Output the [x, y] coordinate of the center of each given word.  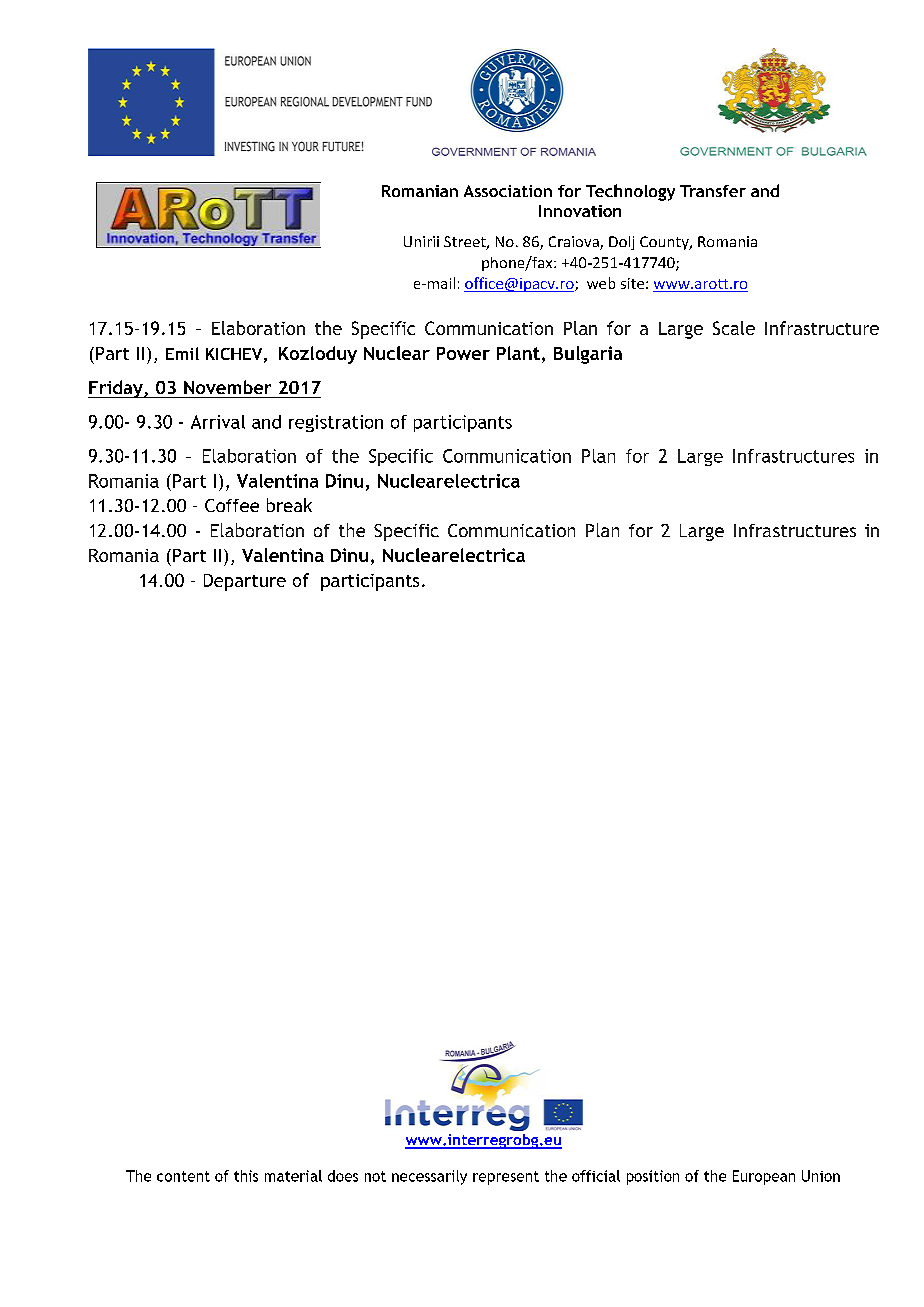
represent [506, 1178]
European [764, 1177]
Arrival [218, 422]
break [289, 505]
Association [508, 191]
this [246, 1176]
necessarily [429, 1177]
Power [463, 353]
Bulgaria [588, 355]
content [183, 1176]
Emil [182, 353]
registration [336, 423]
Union [821, 1176]
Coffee [232, 505]
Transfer [713, 191]
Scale [734, 328]
